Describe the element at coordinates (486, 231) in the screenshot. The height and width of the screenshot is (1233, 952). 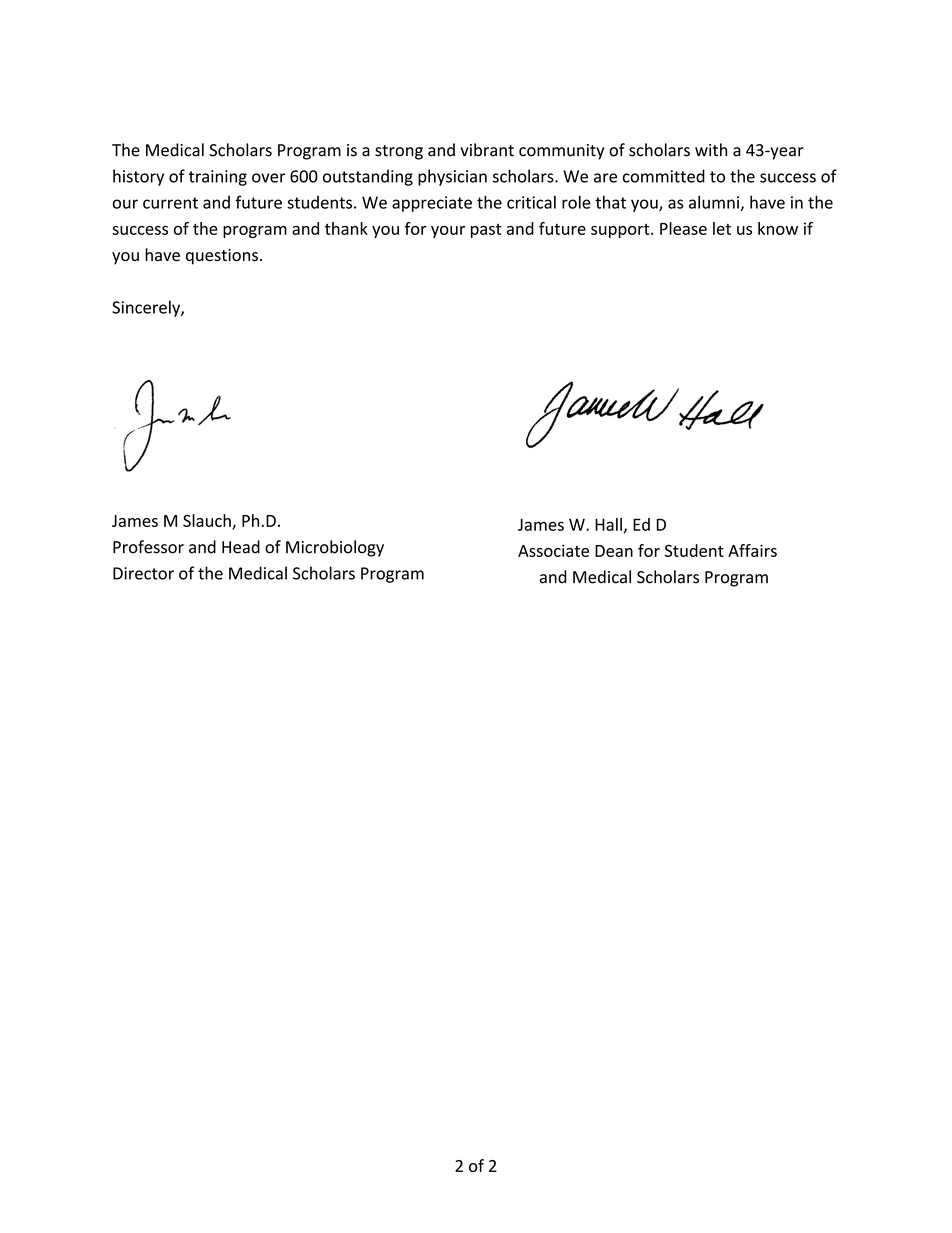
I see `past` at that location.
